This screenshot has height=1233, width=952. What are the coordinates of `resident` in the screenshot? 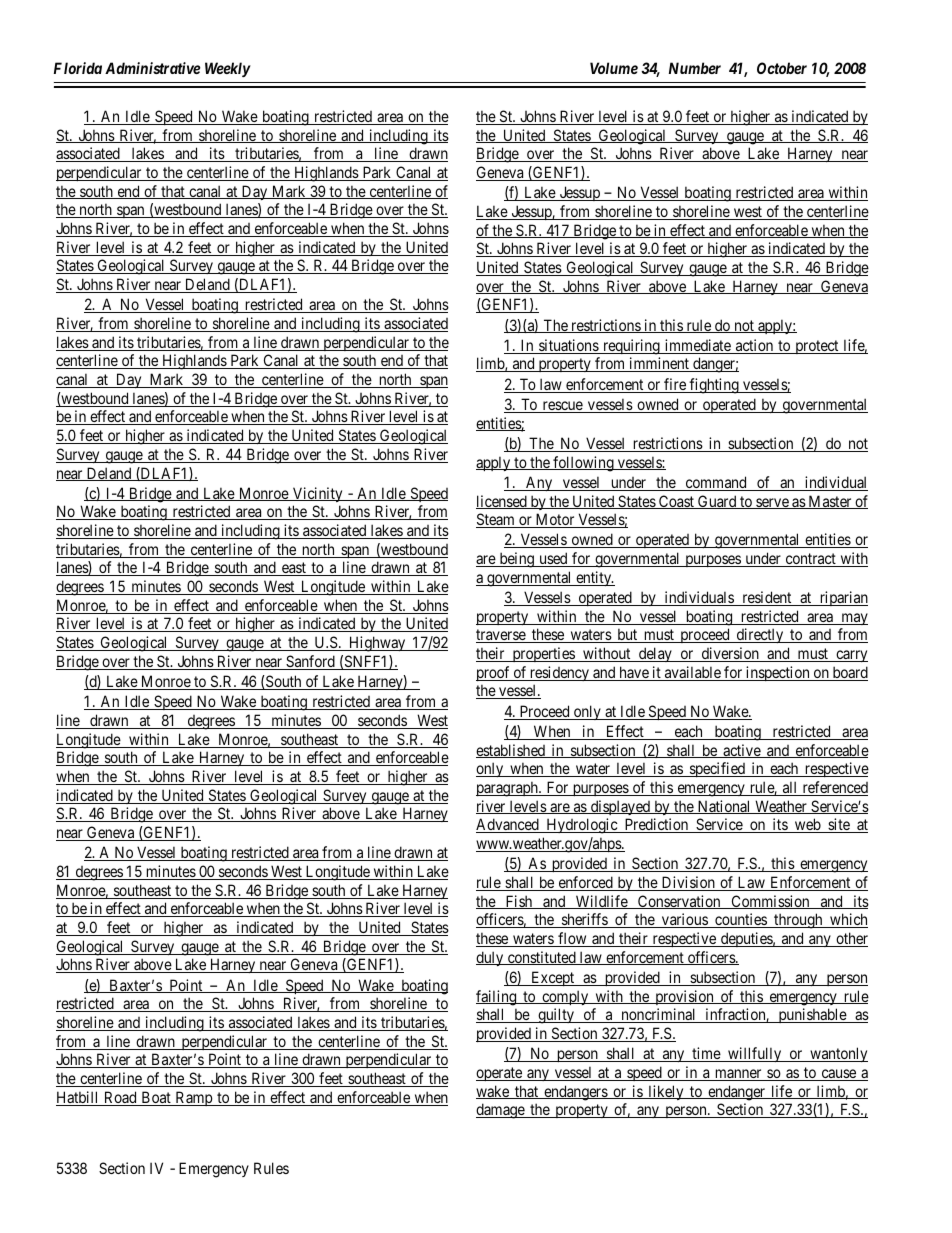 It's located at (767, 598).
